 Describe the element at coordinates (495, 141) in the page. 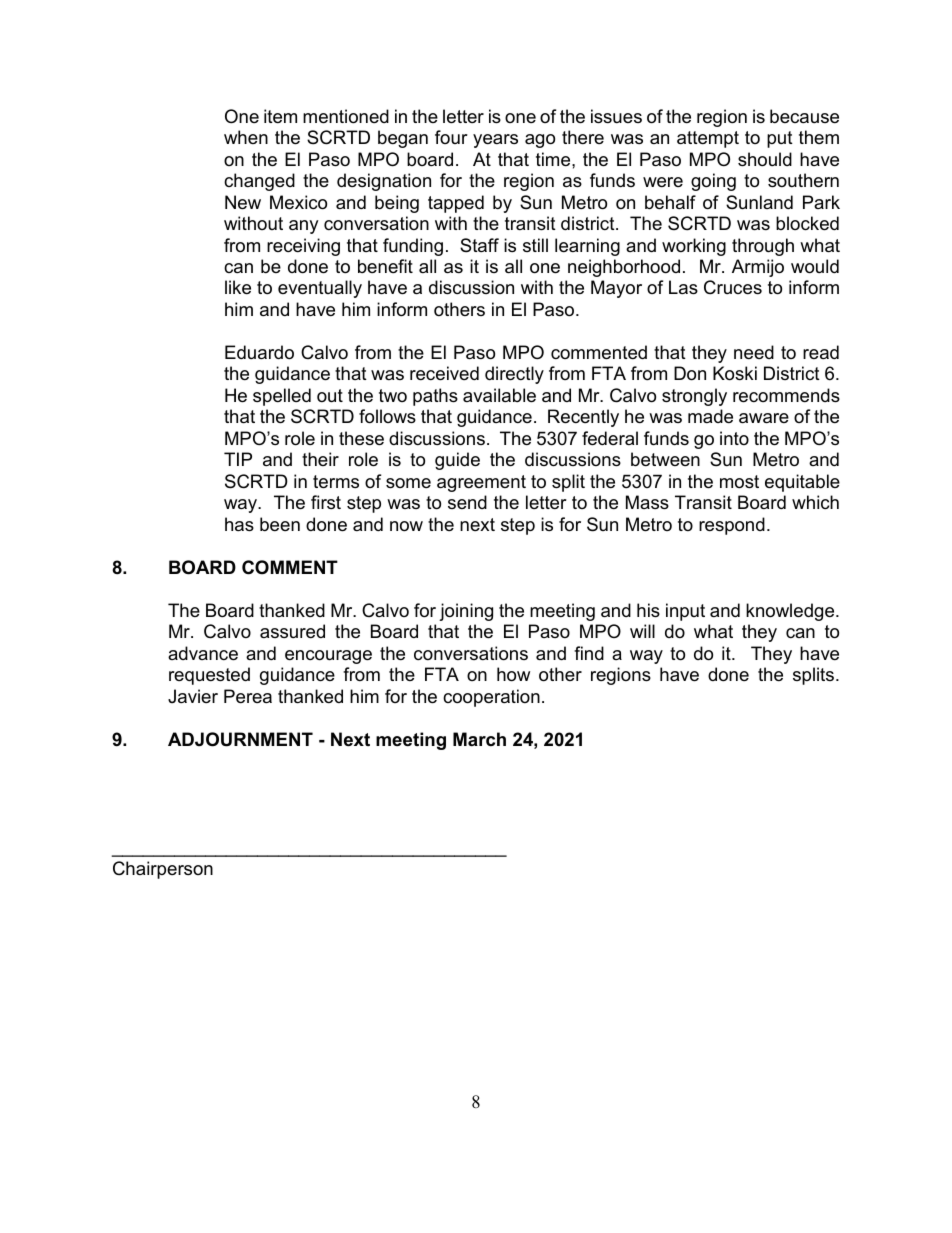

I see `years` at that location.
